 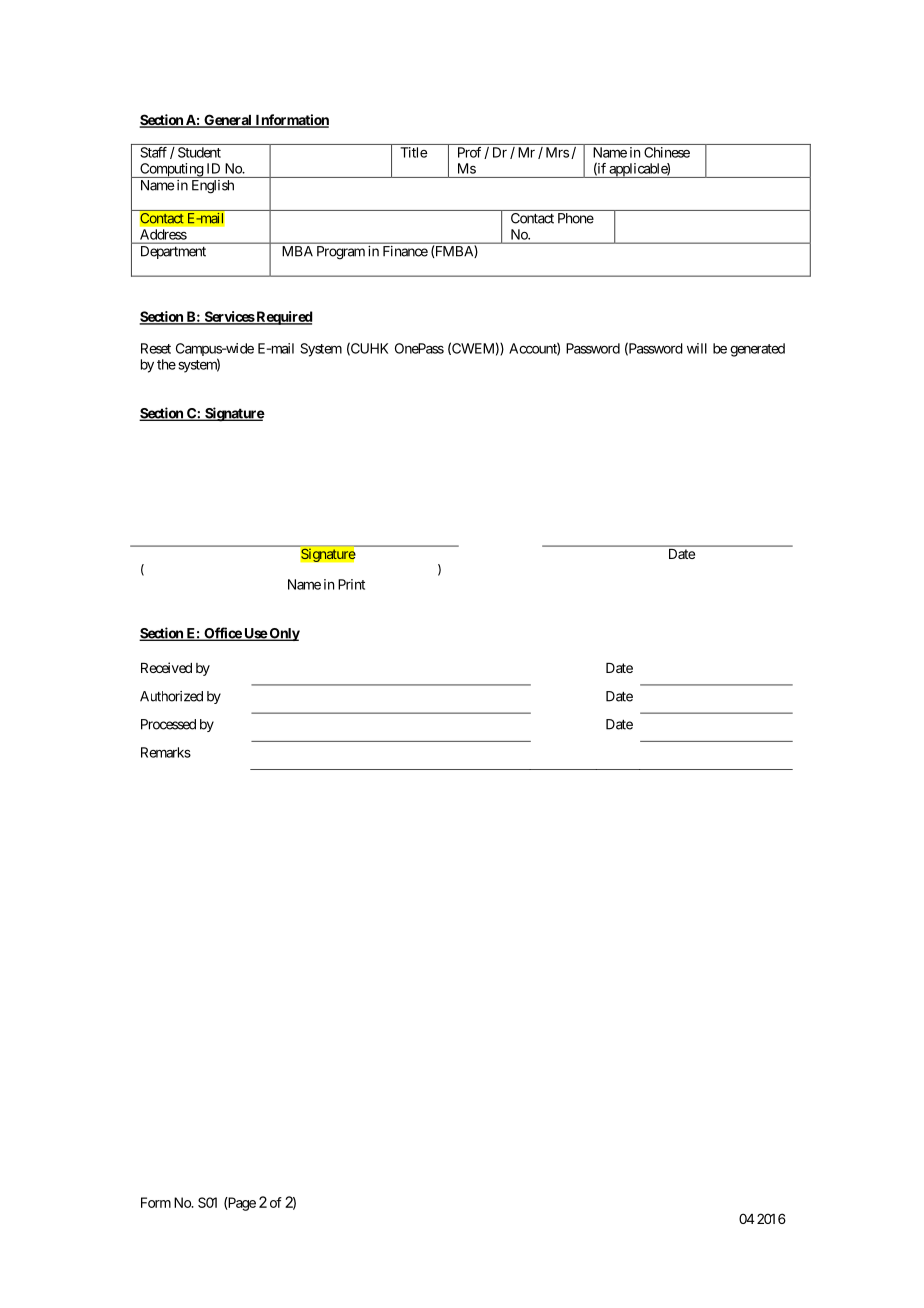 I want to click on Office, so click(x=222, y=634).
